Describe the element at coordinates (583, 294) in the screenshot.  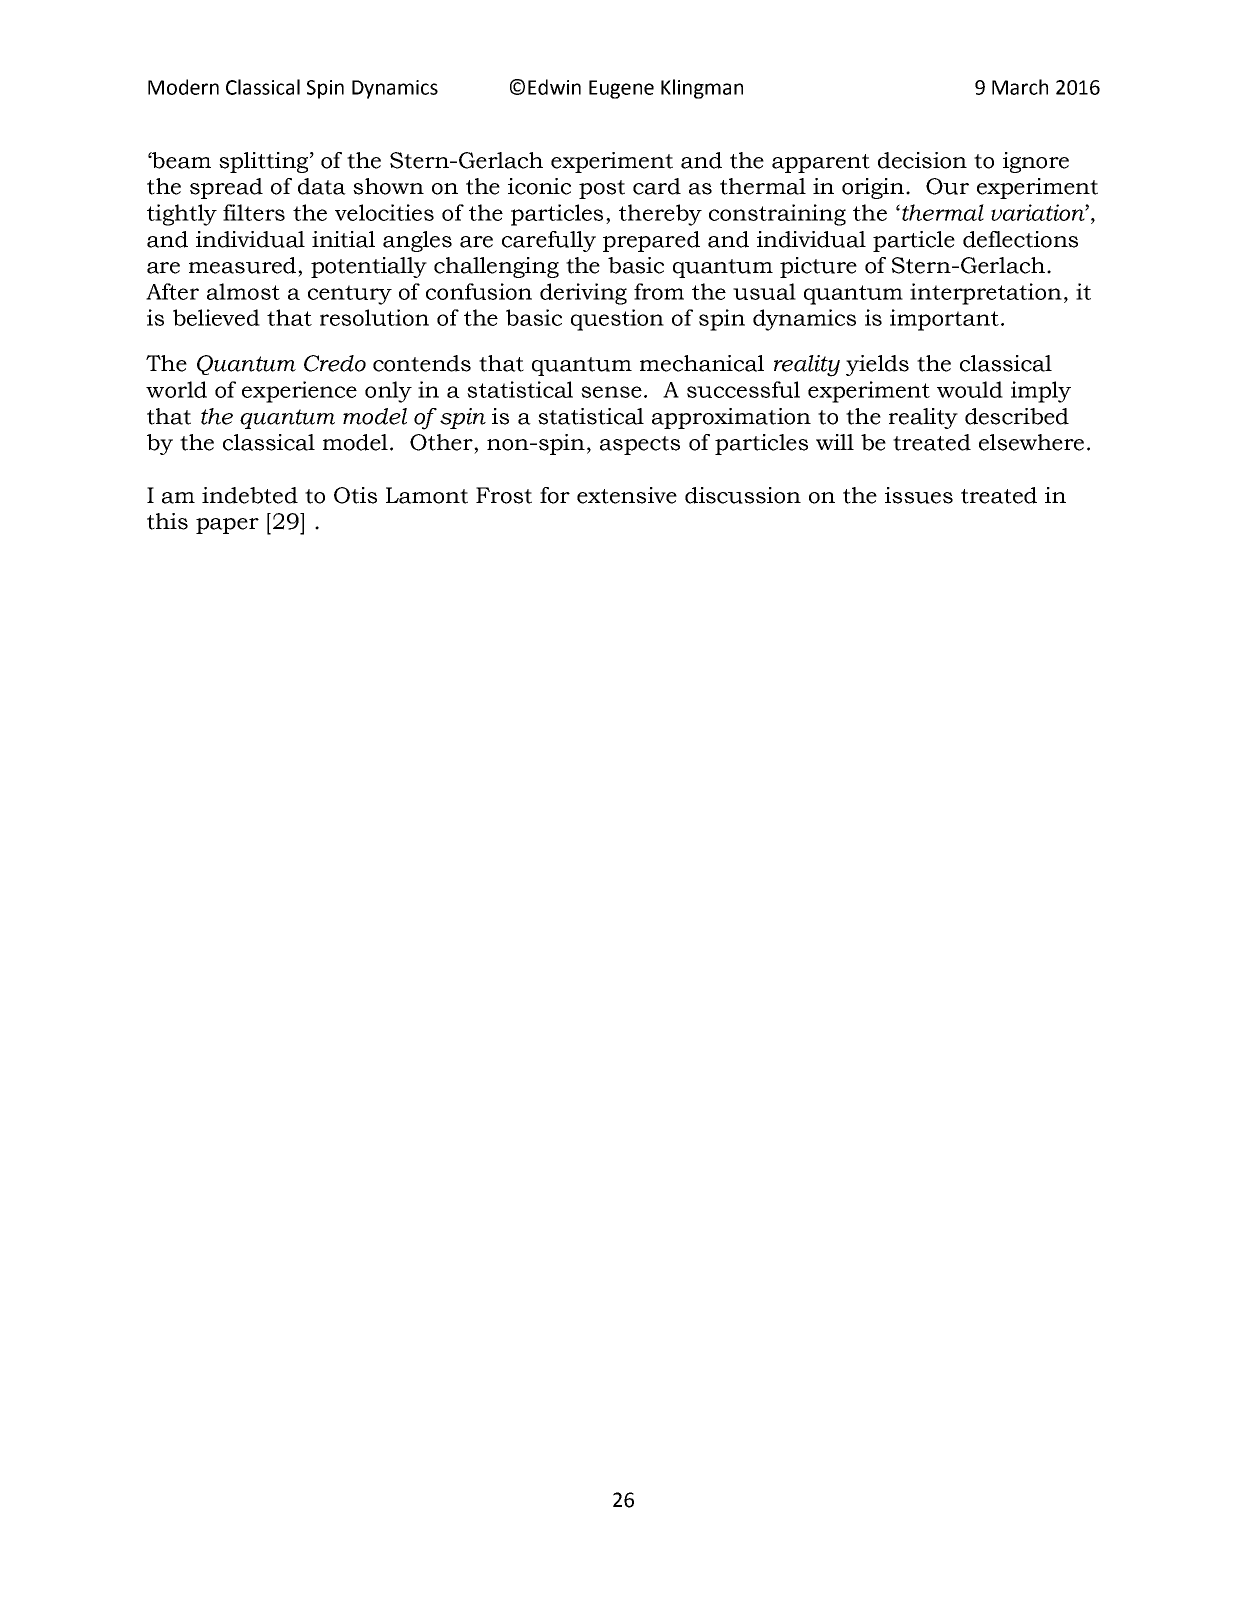
I see `deriving` at that location.
